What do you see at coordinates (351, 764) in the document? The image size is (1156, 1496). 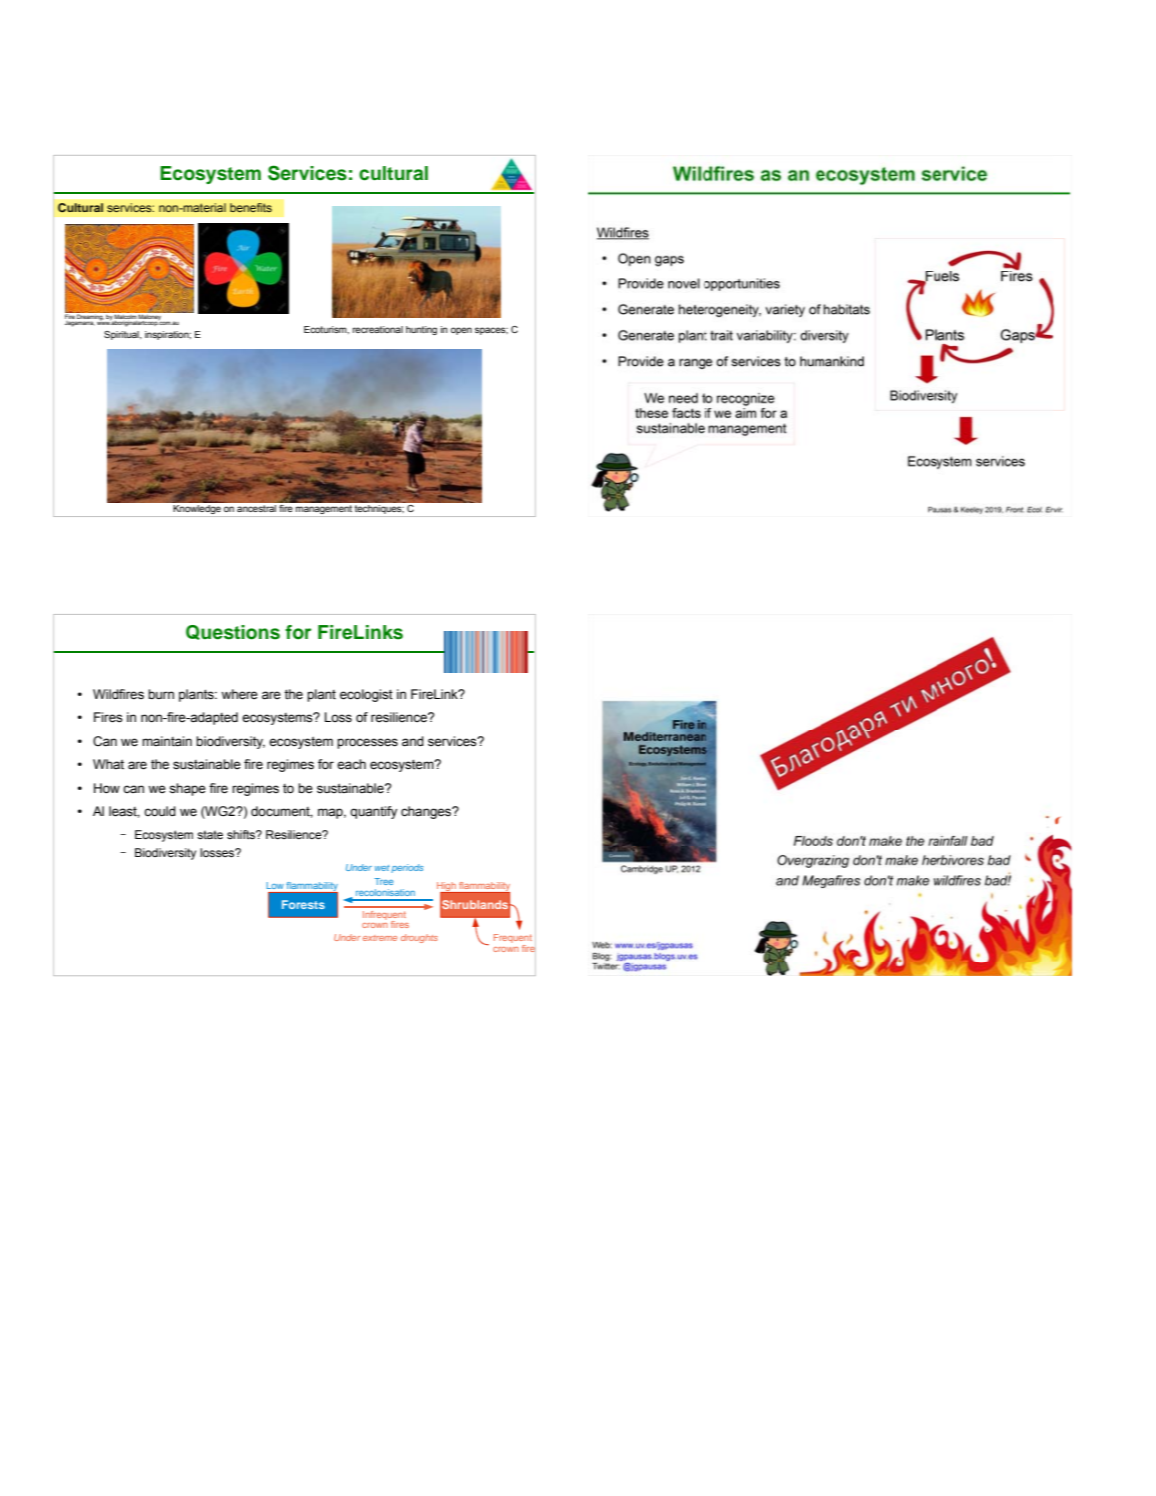 I see `each` at bounding box center [351, 764].
